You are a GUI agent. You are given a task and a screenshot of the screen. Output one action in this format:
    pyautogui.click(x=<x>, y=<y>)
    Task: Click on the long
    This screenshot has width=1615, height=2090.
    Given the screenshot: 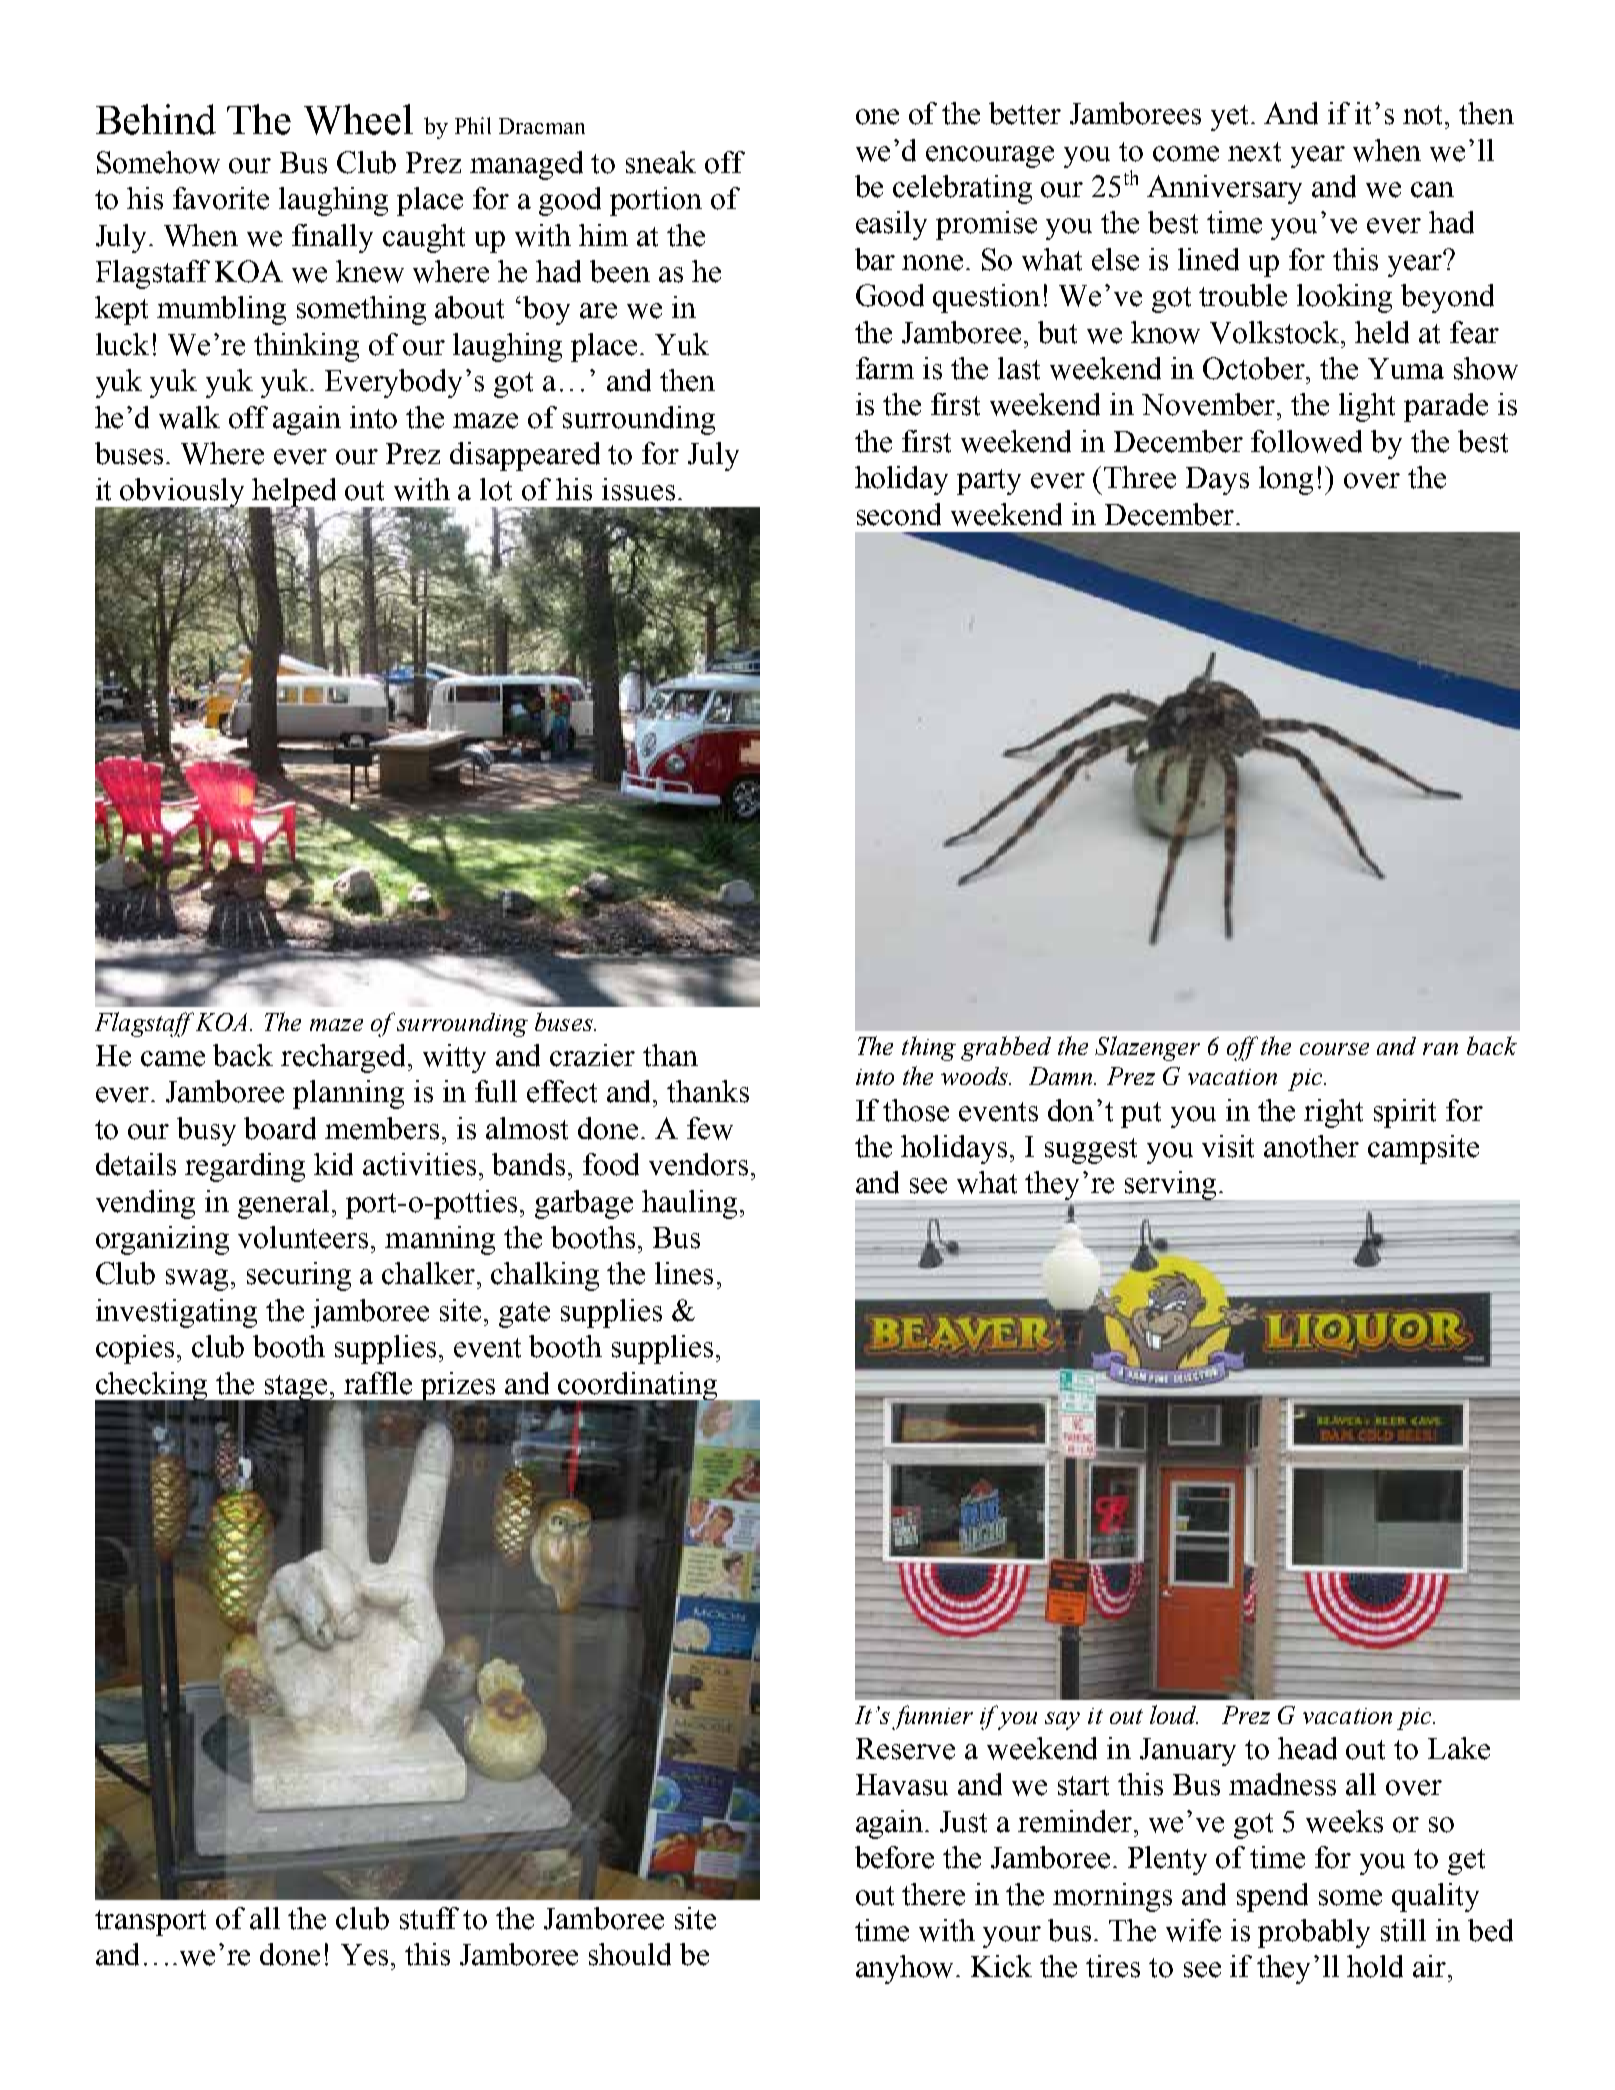 What is the action you would take?
    pyautogui.click(x=1286, y=480)
